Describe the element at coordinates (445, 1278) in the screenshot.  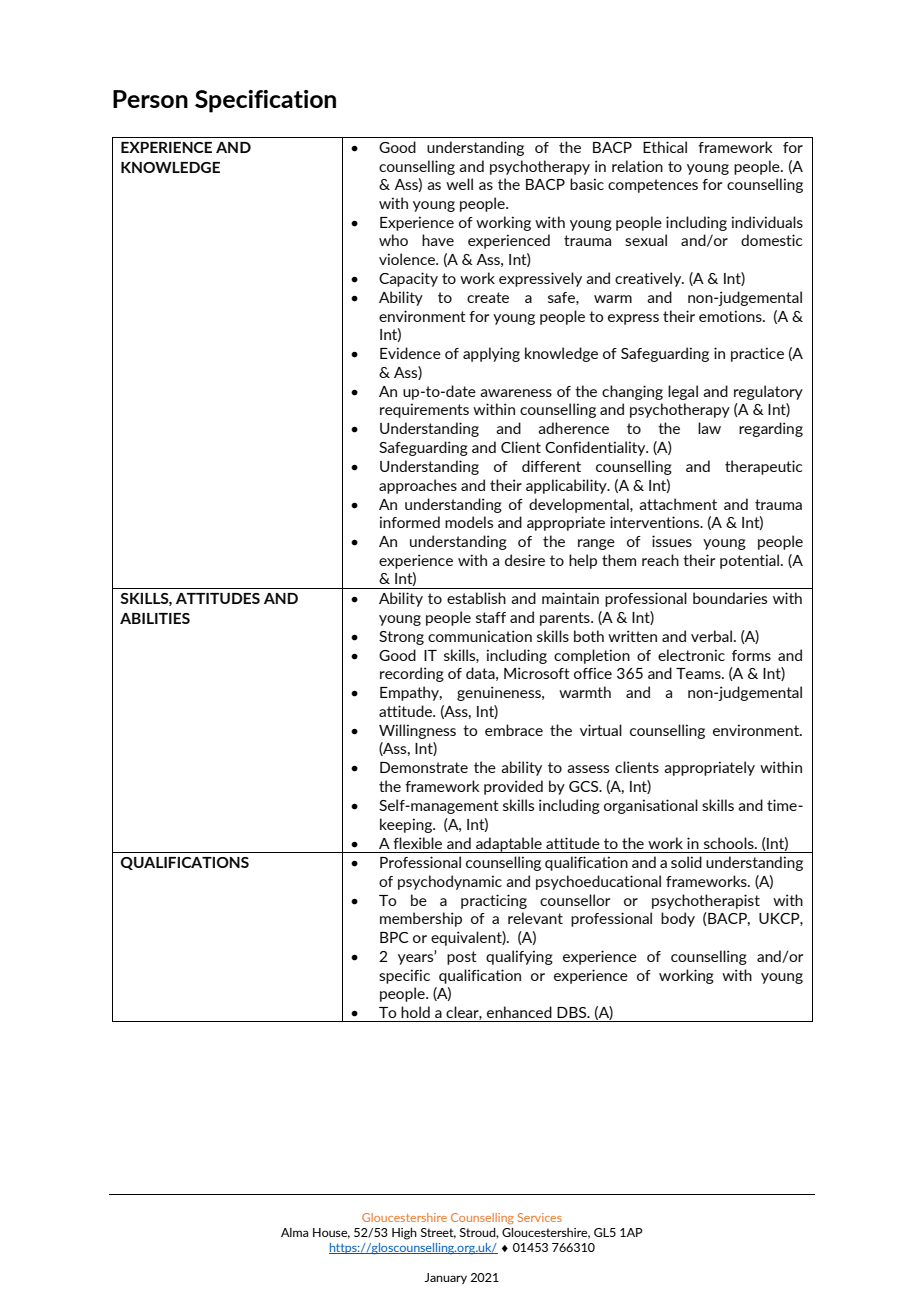
I see `January` at that location.
